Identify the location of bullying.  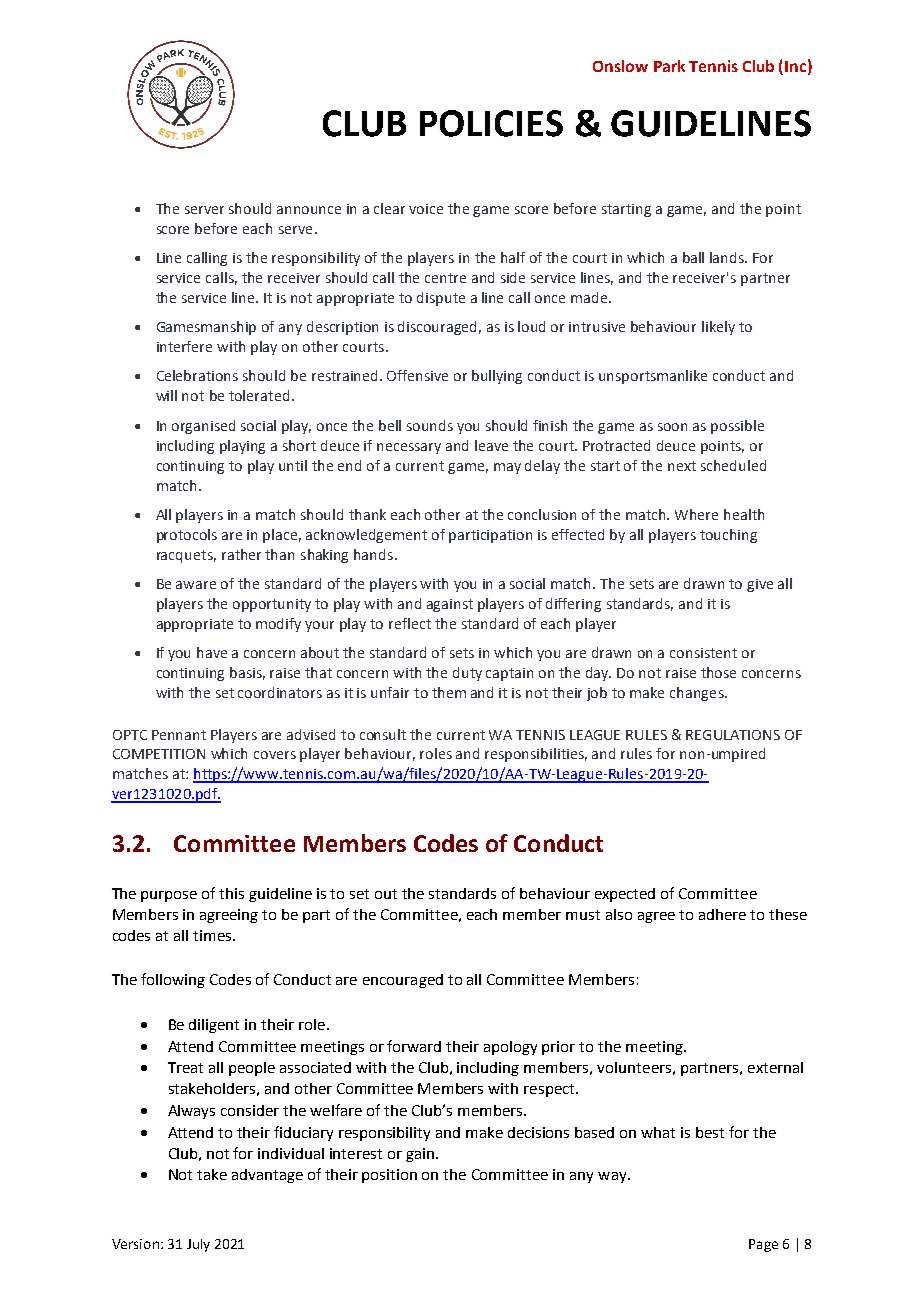
(497, 377).
